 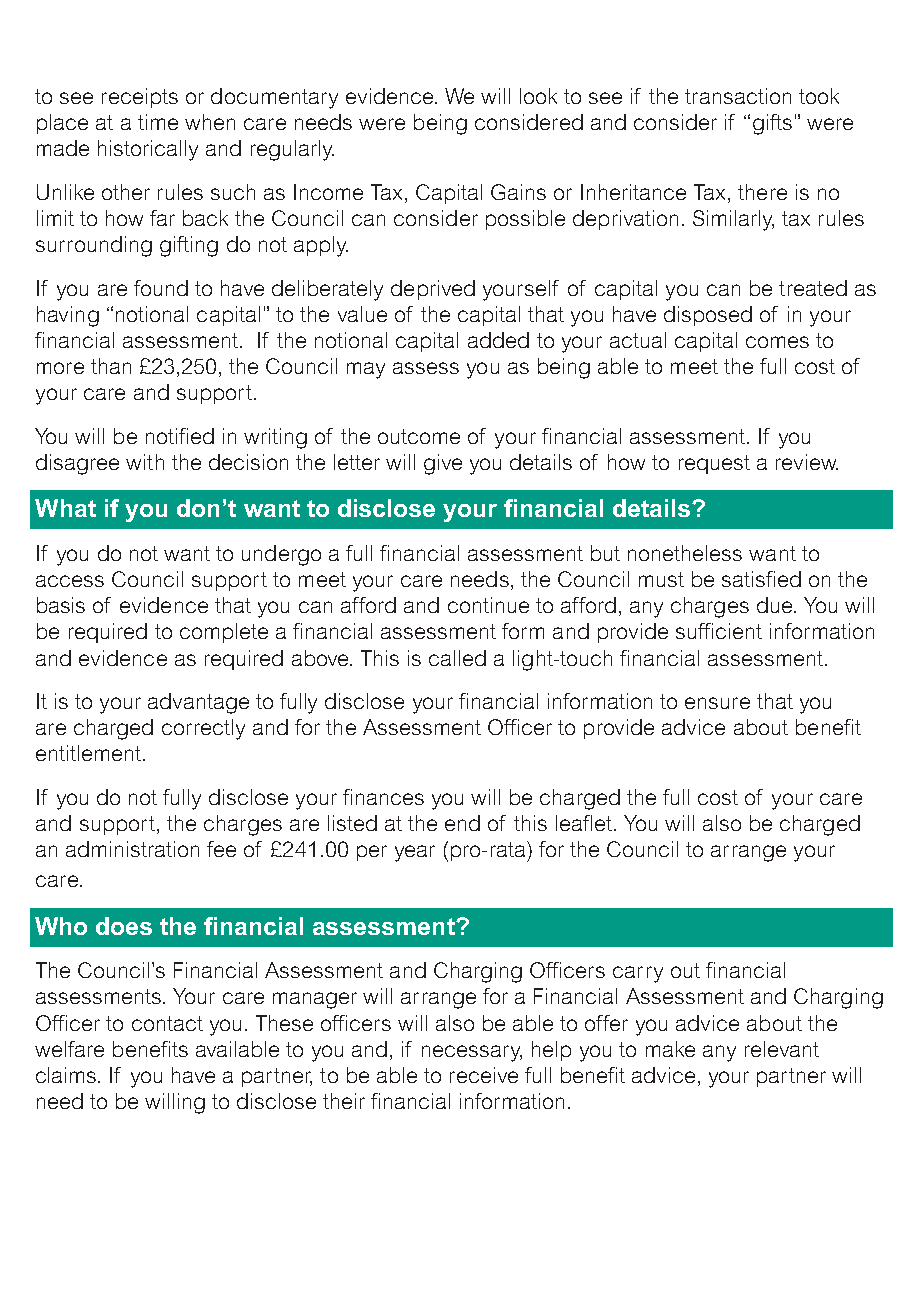 What do you see at coordinates (145, 462) in the image?
I see `with` at bounding box center [145, 462].
